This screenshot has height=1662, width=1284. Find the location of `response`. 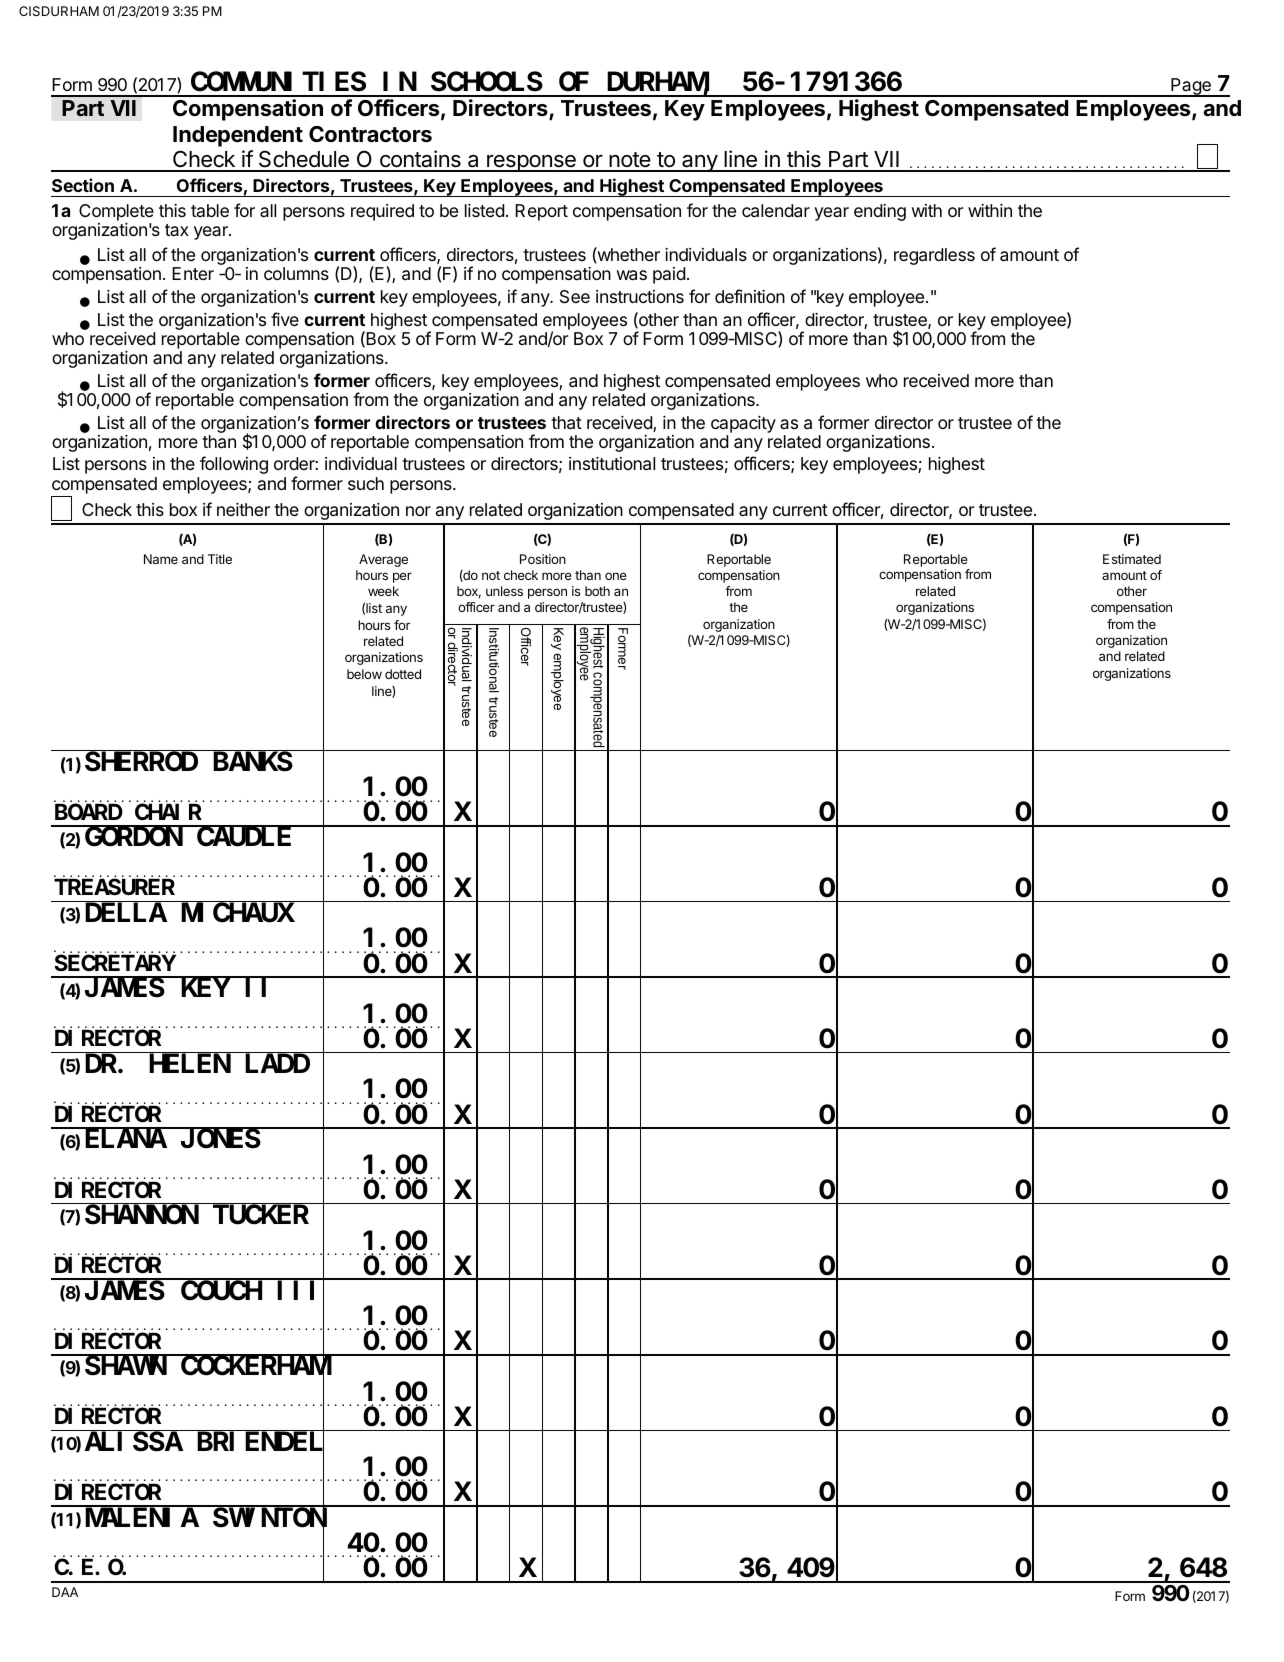

response is located at coordinates (531, 163).
